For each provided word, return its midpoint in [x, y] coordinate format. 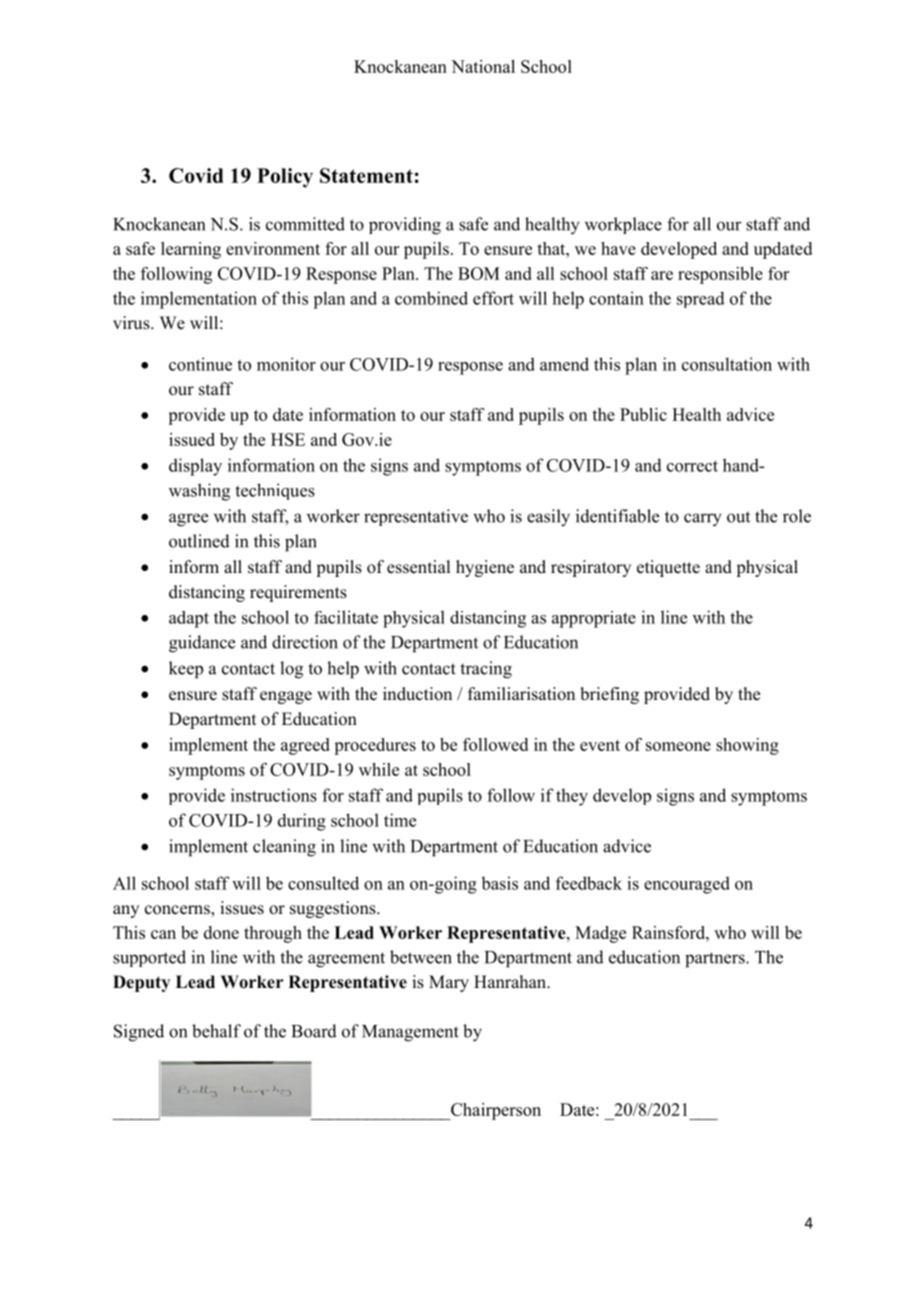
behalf [216, 1031]
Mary [449, 983]
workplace [623, 225]
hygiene [485, 568]
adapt [189, 619]
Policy [285, 178]
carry [703, 520]
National [483, 66]
